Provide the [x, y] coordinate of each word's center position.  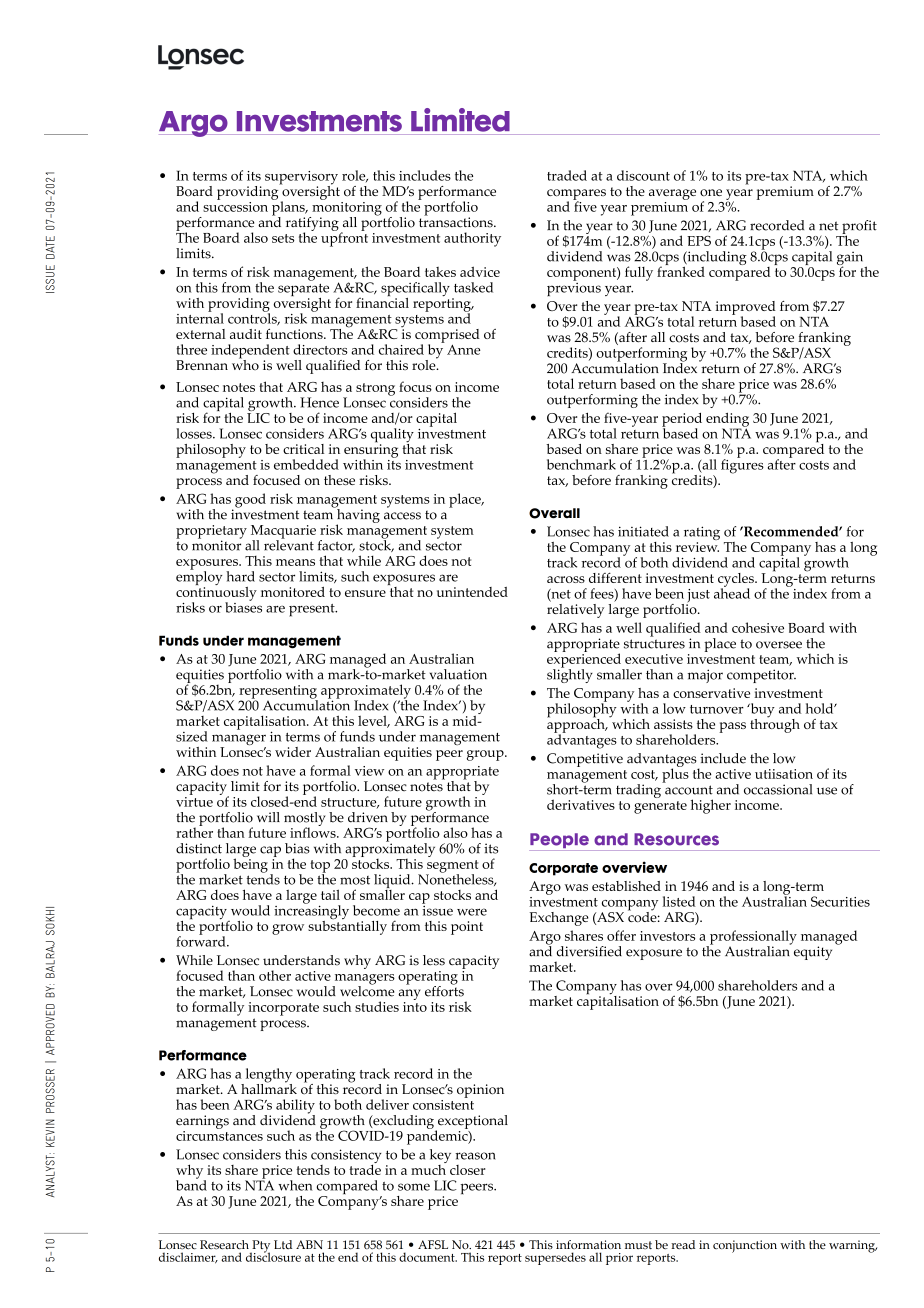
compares [576, 195]
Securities [840, 901]
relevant [289, 544]
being [250, 864]
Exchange [559, 919]
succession [235, 205]
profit [858, 228]
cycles [737, 581]
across [566, 579]
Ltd [283, 1244]
